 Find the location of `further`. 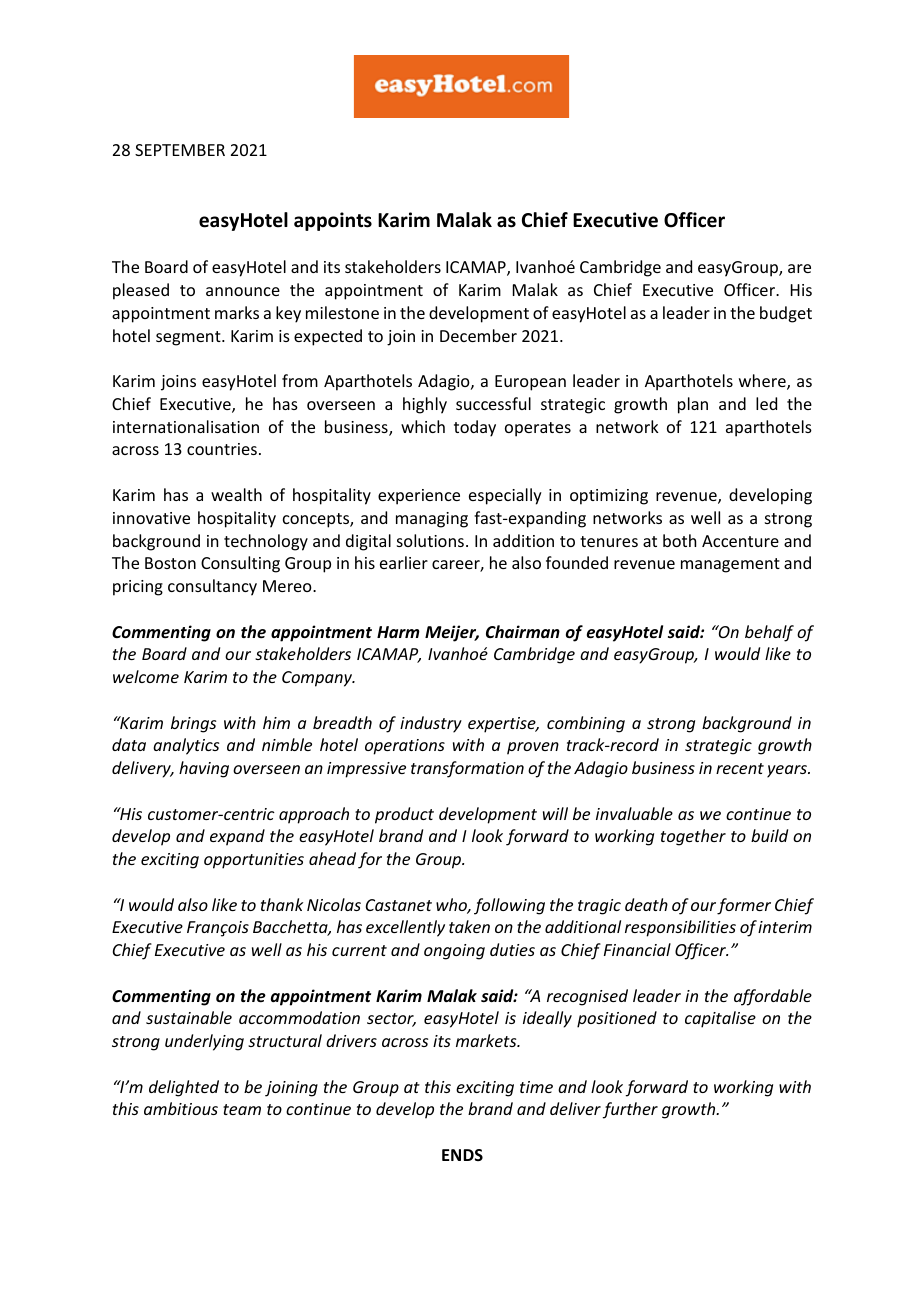

further is located at coordinates (630, 1110).
